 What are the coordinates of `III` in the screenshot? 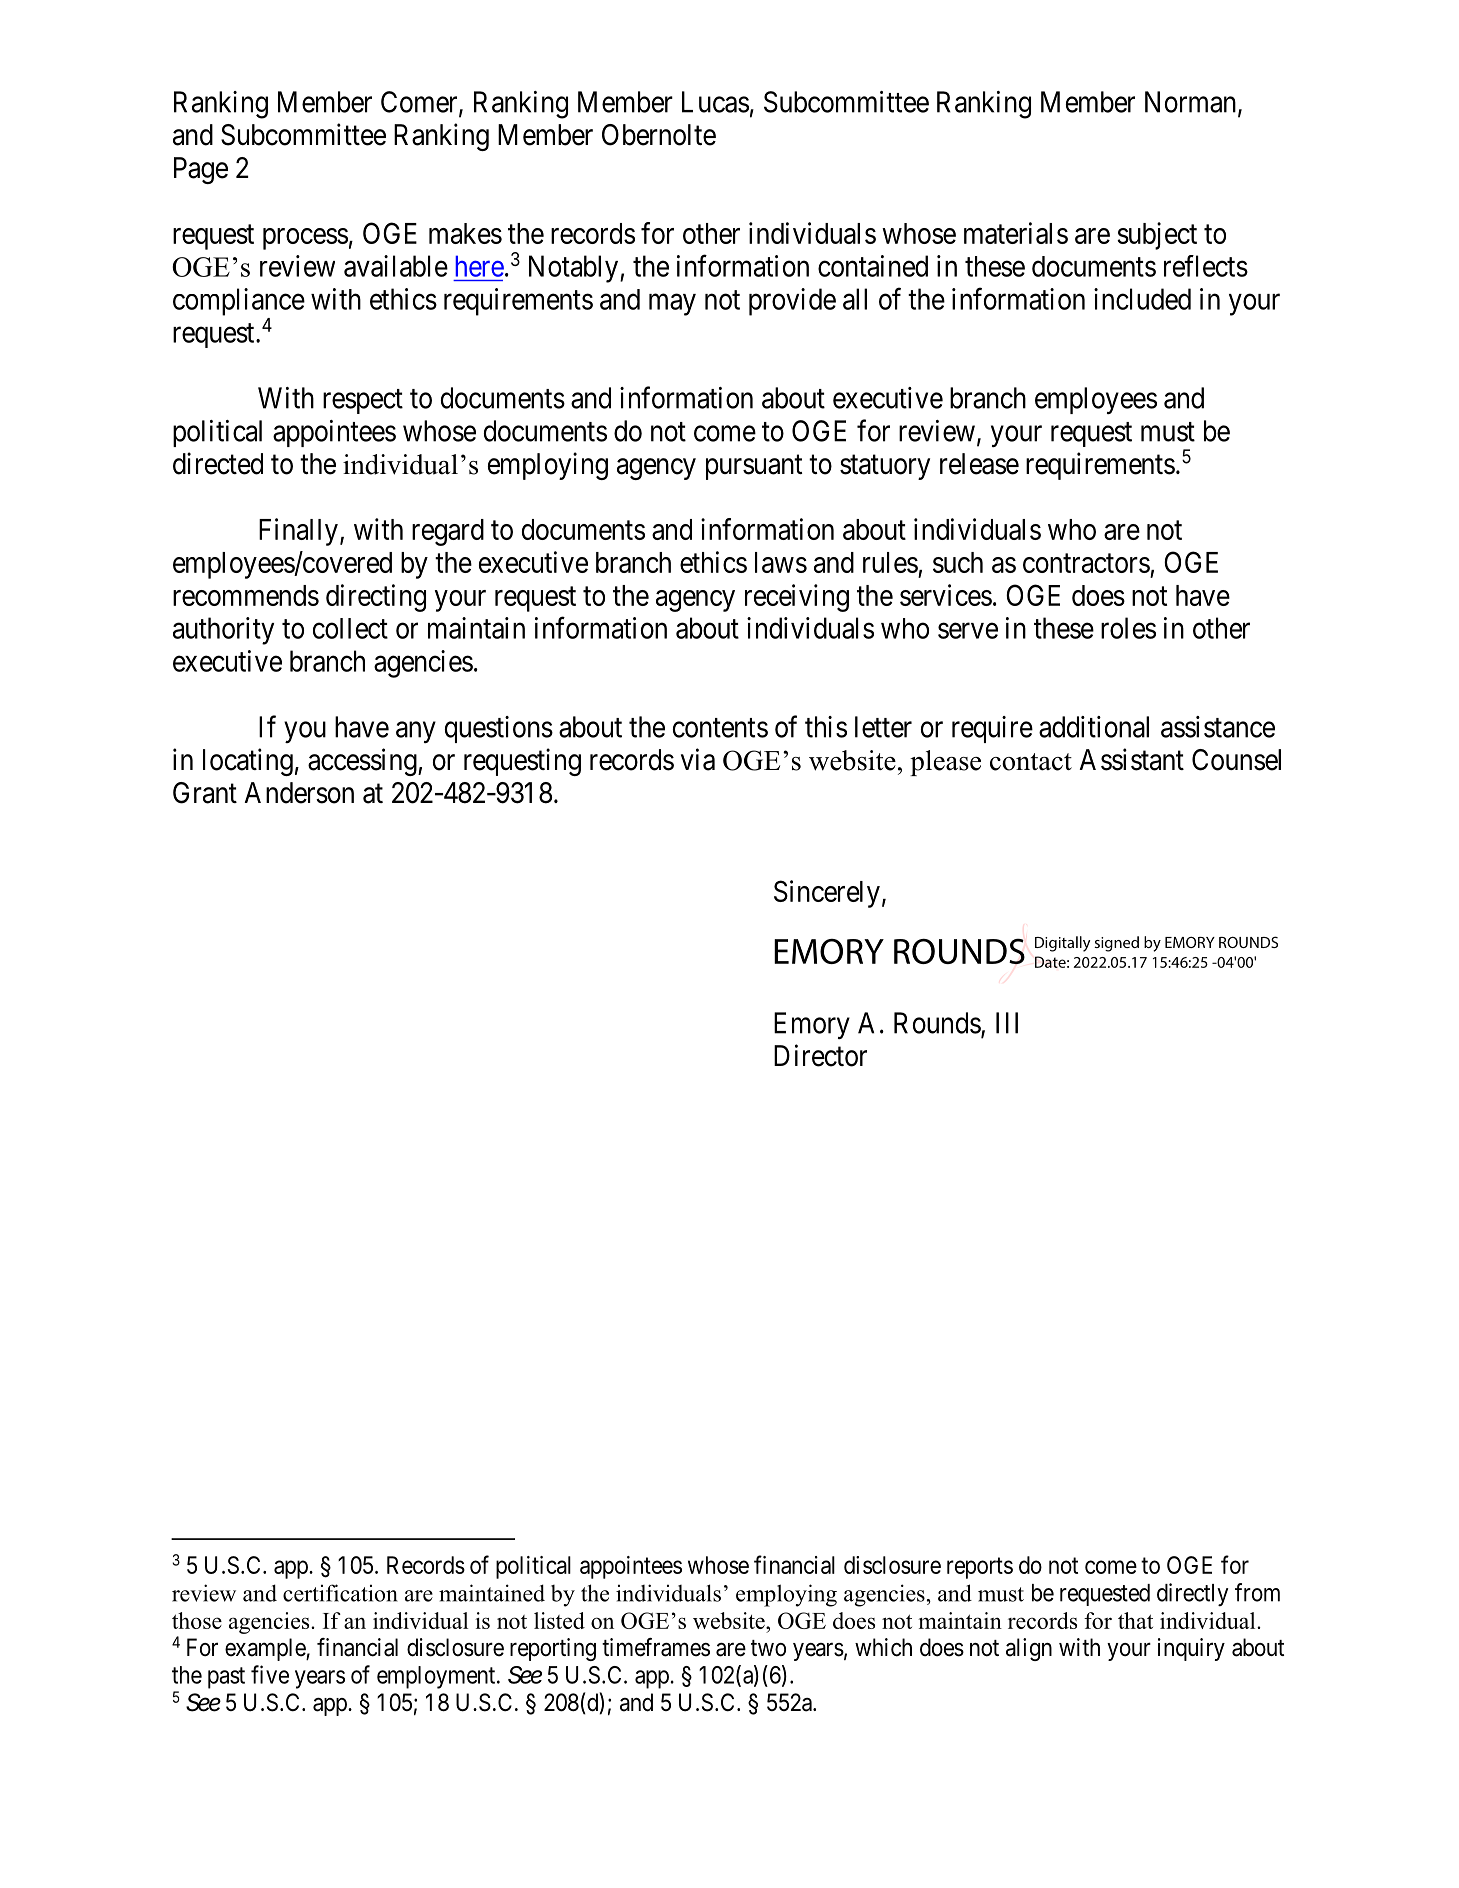 It's located at (1007, 1023).
